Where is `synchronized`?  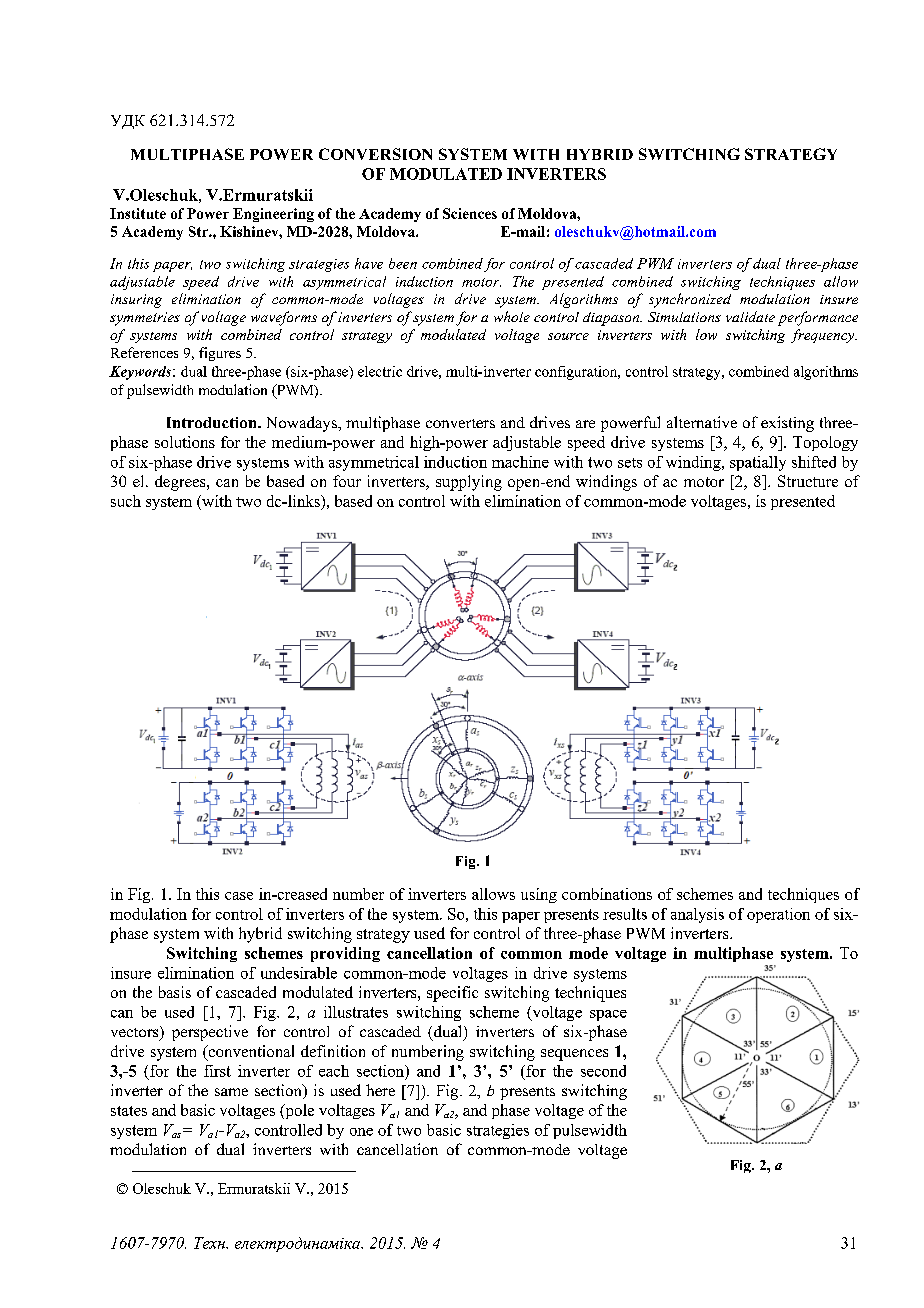 synchronized is located at coordinates (690, 300).
